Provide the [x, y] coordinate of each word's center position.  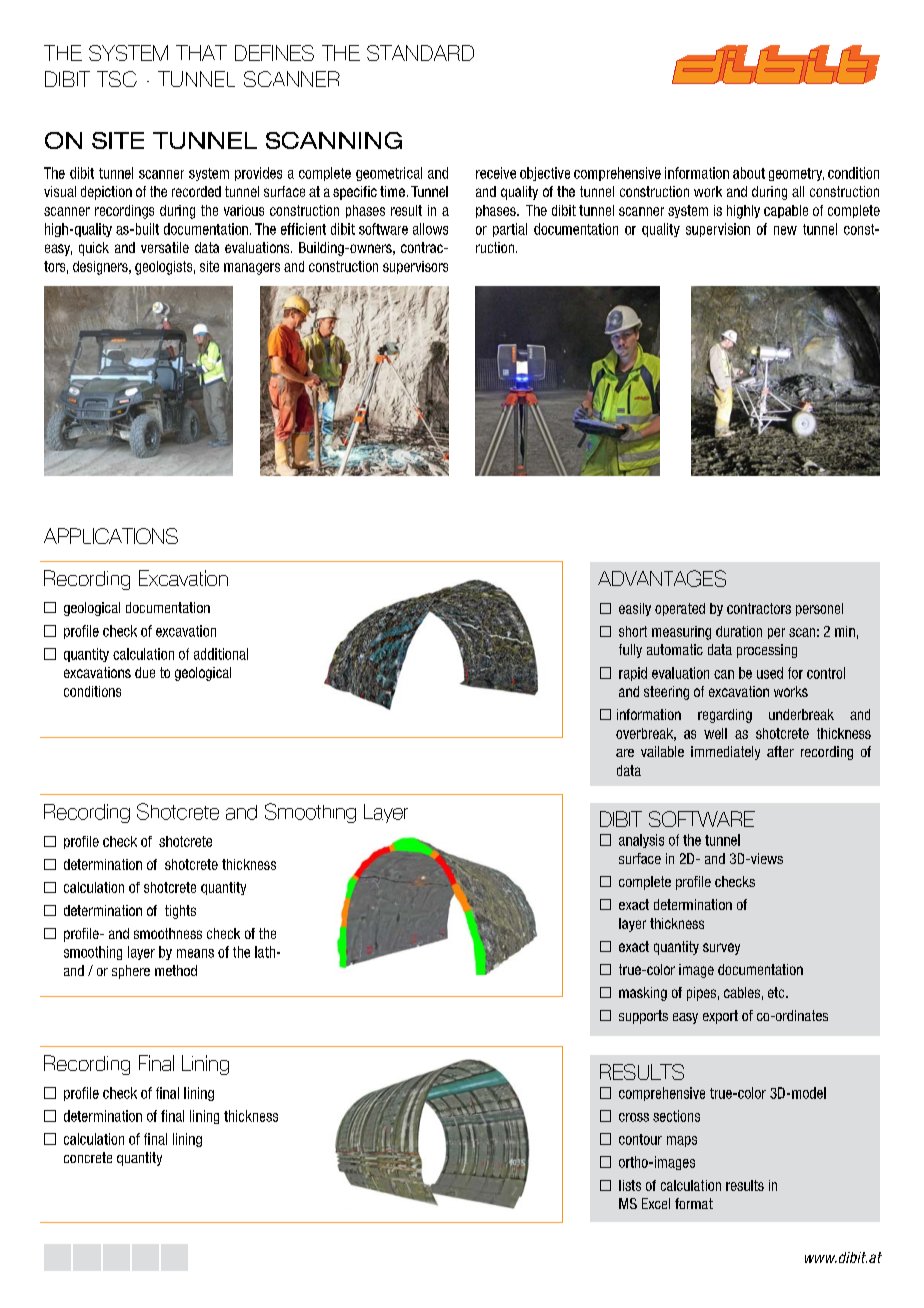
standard [420, 53]
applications [111, 536]
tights [180, 912]
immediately [725, 753]
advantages [662, 578]
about [749, 173]
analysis [641, 841]
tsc [117, 79]
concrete [88, 1157]
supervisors [415, 267]
